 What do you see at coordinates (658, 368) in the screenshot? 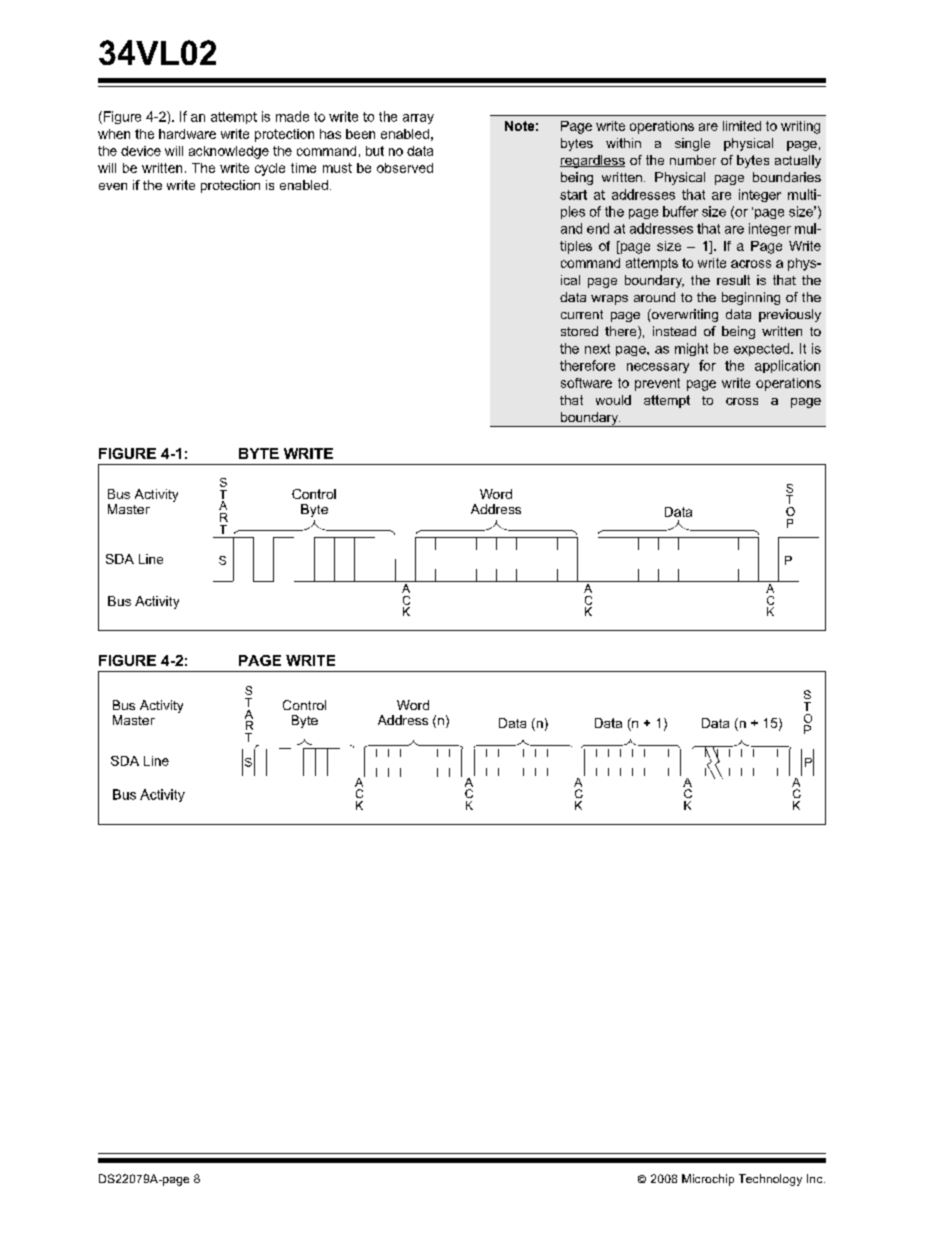
I see `necessary` at bounding box center [658, 368].
